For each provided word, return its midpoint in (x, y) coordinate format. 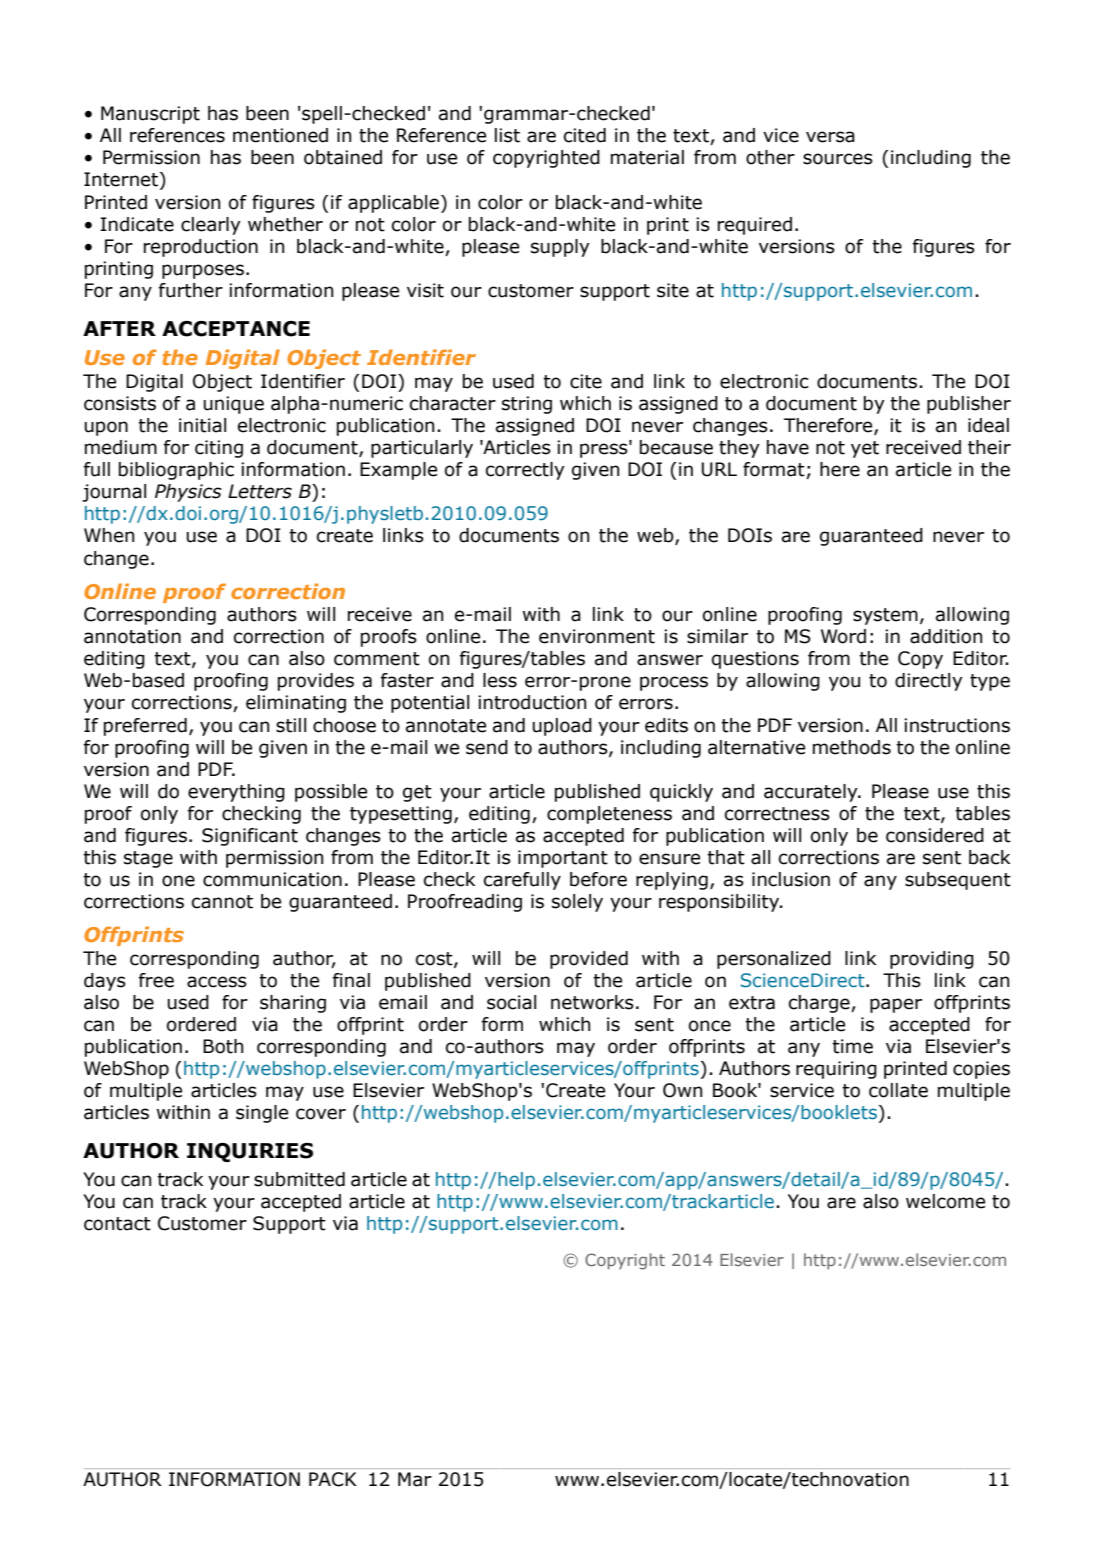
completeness (609, 815)
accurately (812, 793)
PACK (333, 1479)
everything (236, 793)
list (507, 135)
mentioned (280, 135)
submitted (299, 1179)
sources (838, 159)
